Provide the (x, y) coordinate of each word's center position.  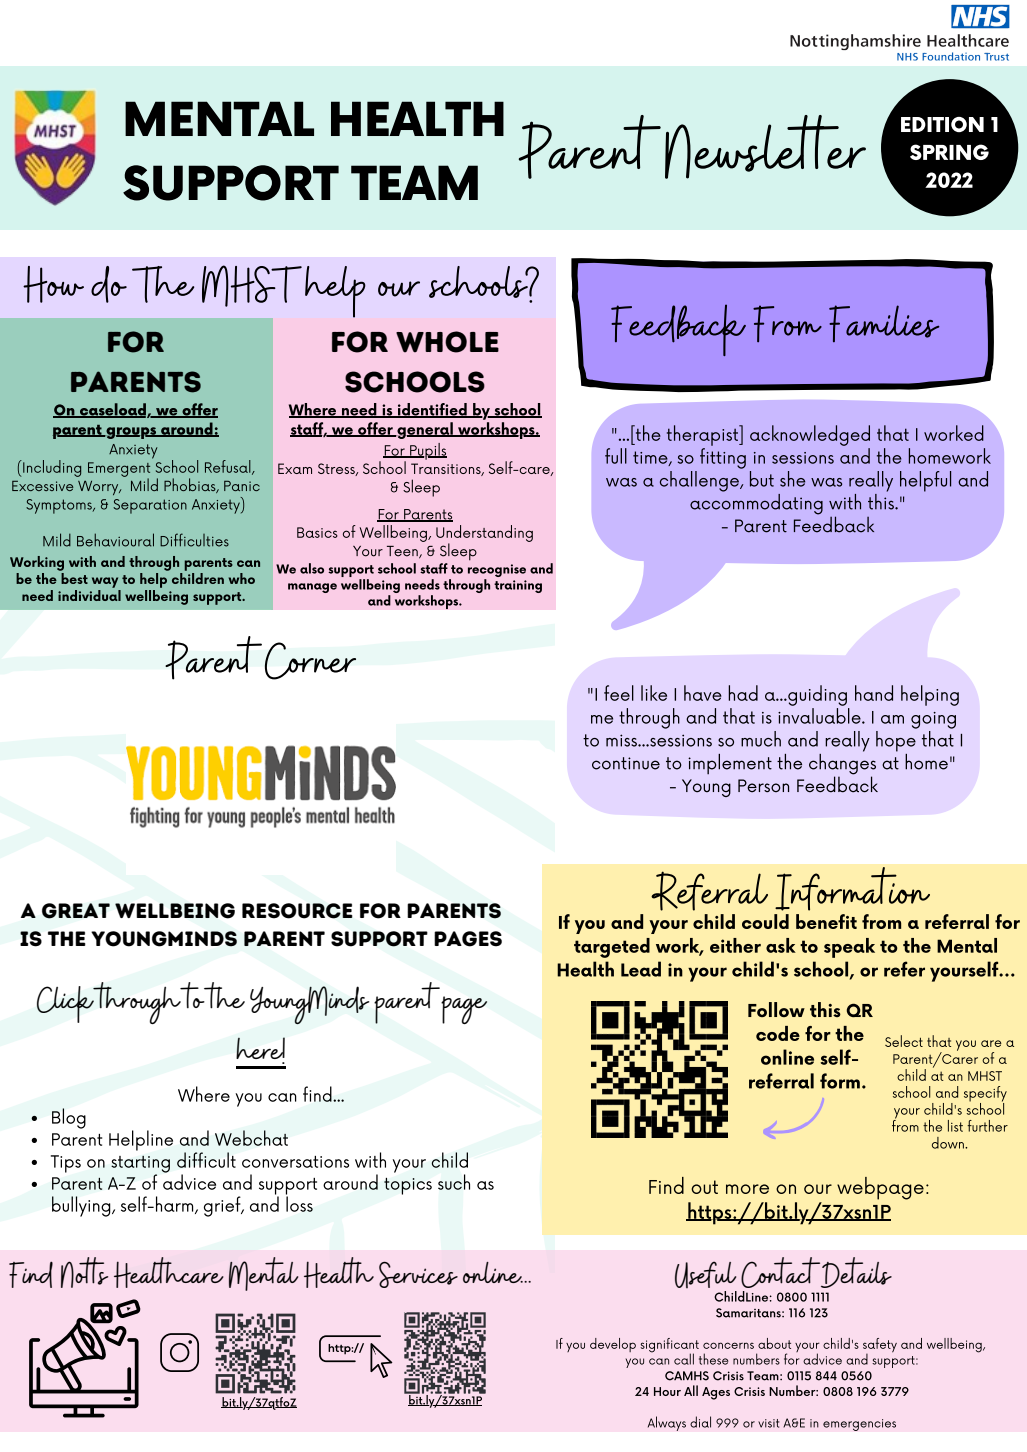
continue (626, 763)
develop (613, 1345)
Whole (447, 342)
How (53, 284)
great (76, 911)
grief (223, 1206)
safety (880, 1346)
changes (842, 764)
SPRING (949, 152)
